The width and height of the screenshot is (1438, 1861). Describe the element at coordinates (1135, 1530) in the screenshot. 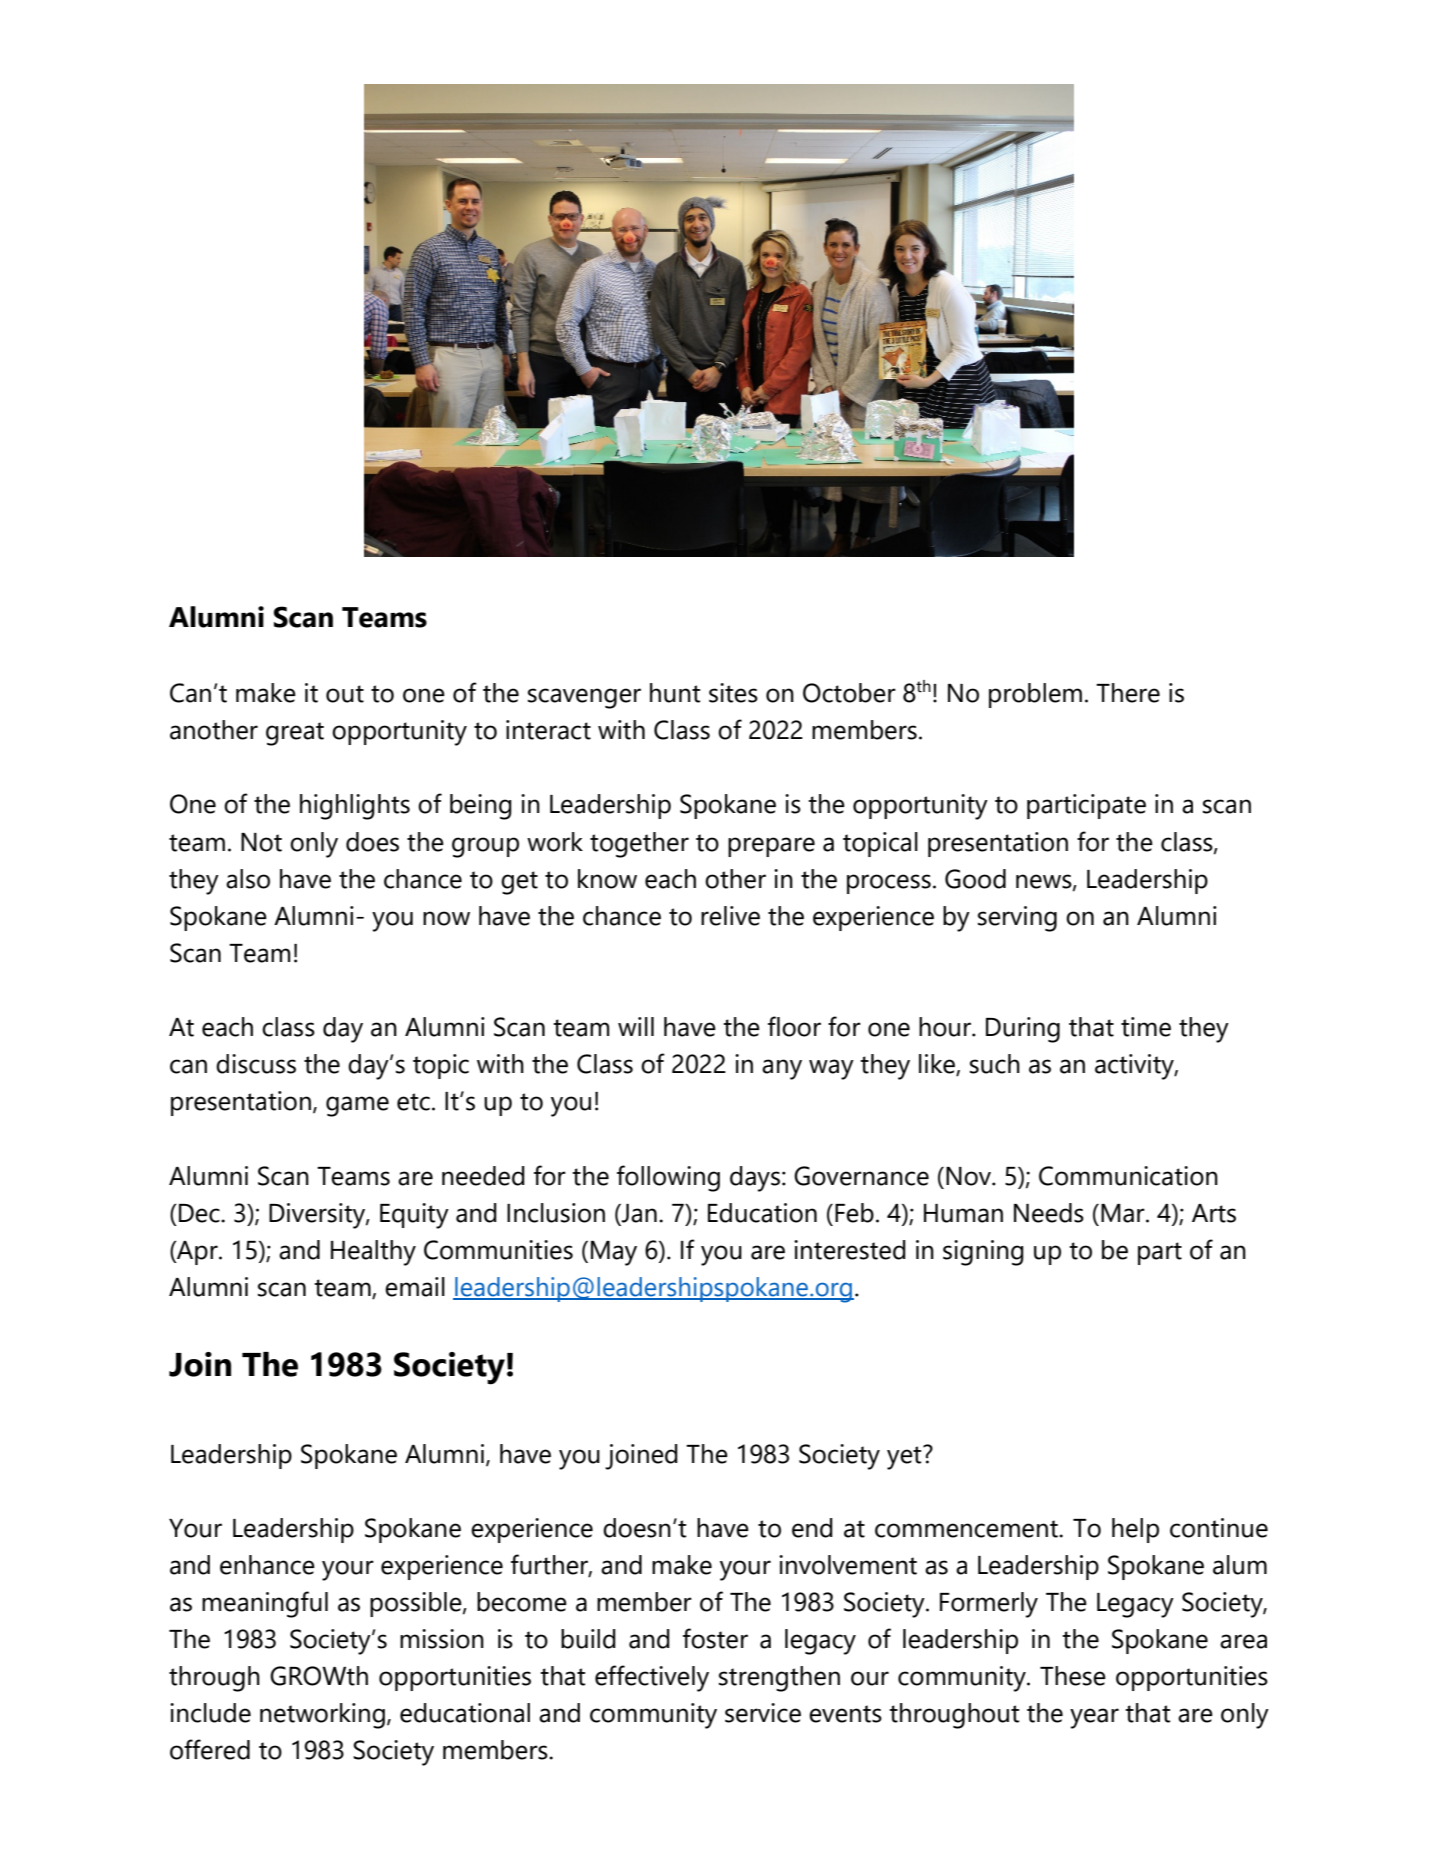

I see `help` at that location.
